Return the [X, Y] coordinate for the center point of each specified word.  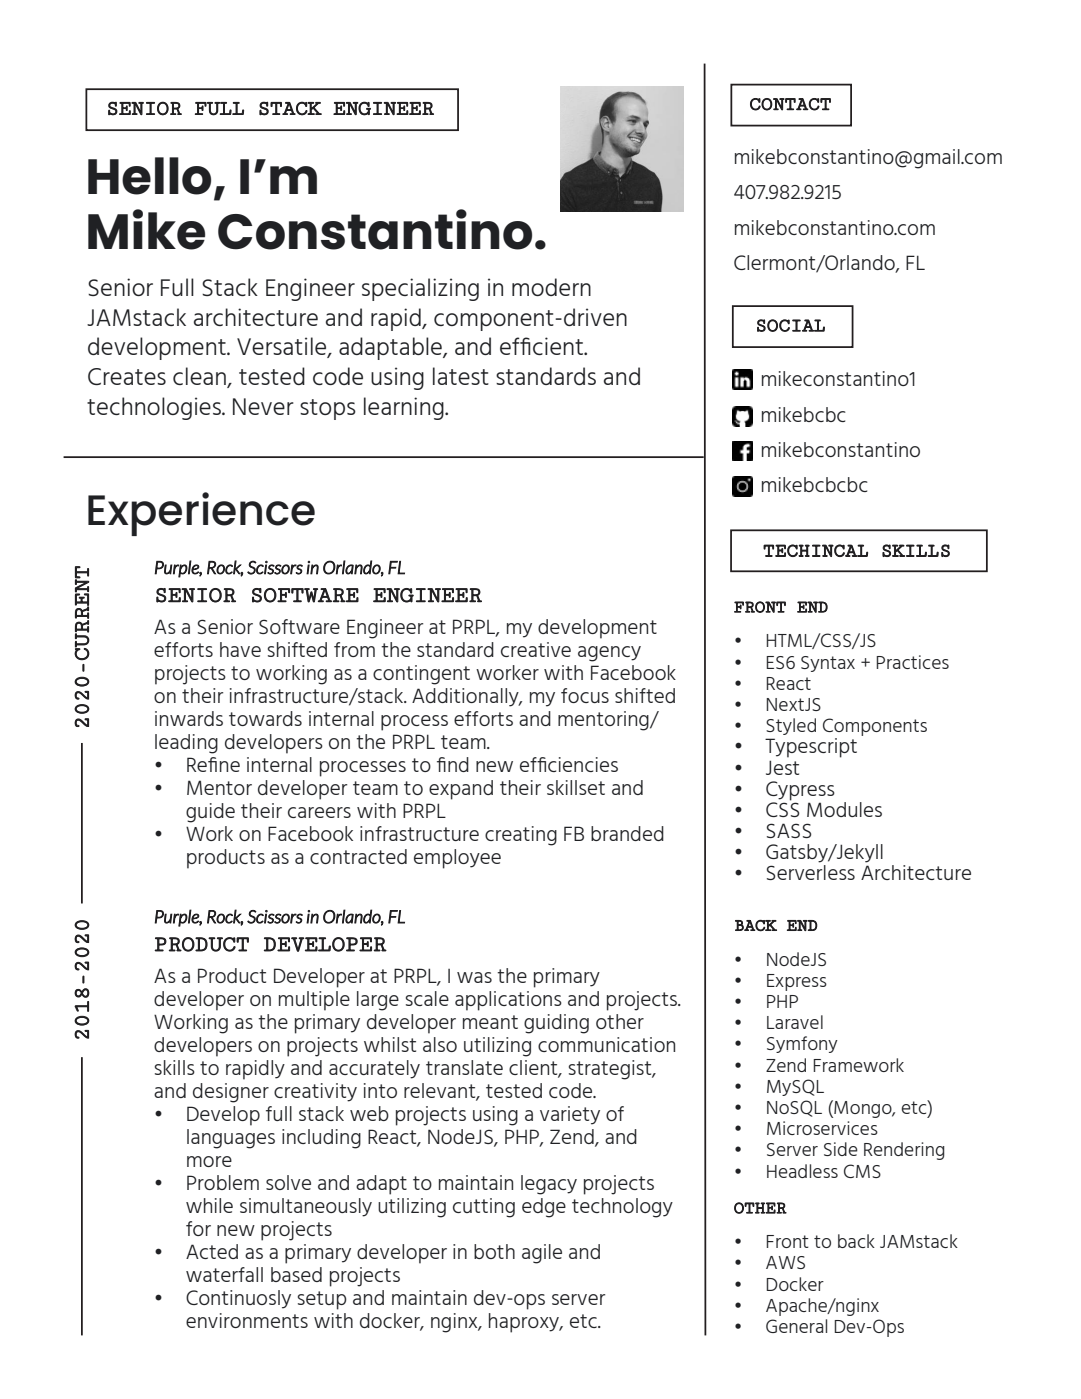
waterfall [224, 1274]
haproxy [525, 1323]
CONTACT [790, 104]
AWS [785, 1262]
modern [551, 287]
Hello [149, 176]
